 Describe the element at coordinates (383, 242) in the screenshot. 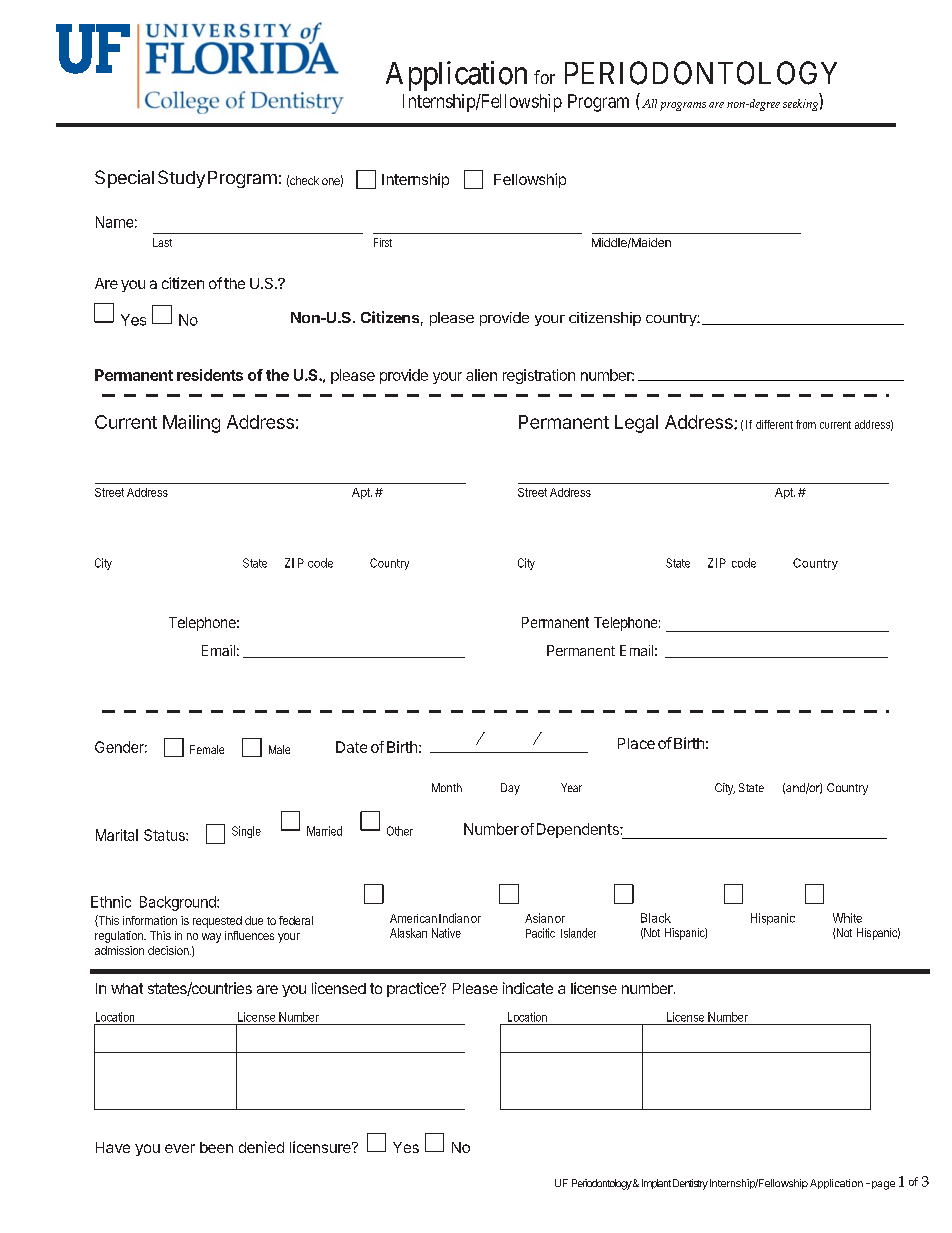

I see `First` at that location.
